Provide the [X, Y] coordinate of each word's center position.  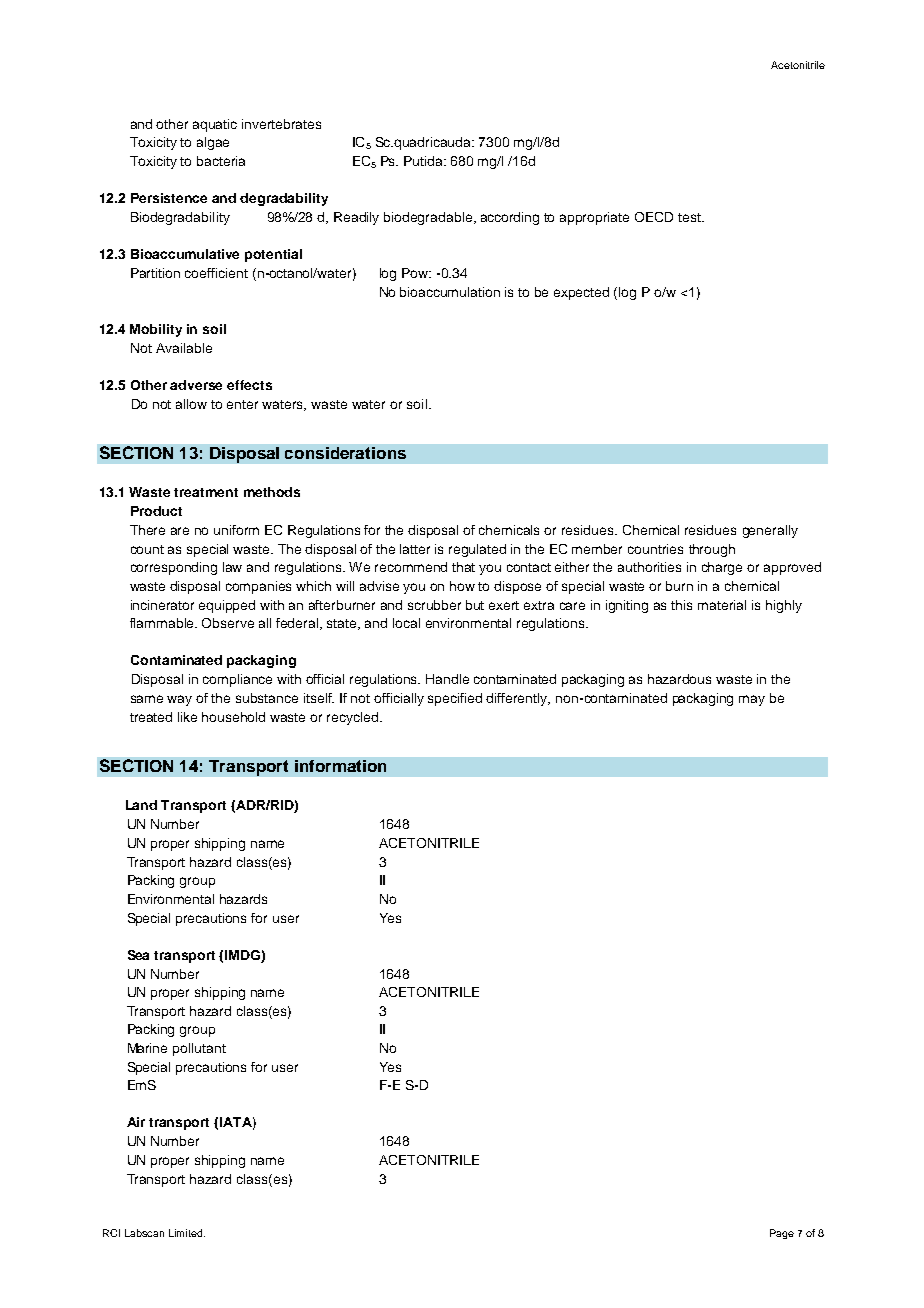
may [752, 700]
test [690, 217]
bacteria [221, 161]
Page [782, 1234]
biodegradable [429, 218]
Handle [447, 679]
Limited [187, 1233]
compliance [237, 680]
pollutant [199, 1049]
